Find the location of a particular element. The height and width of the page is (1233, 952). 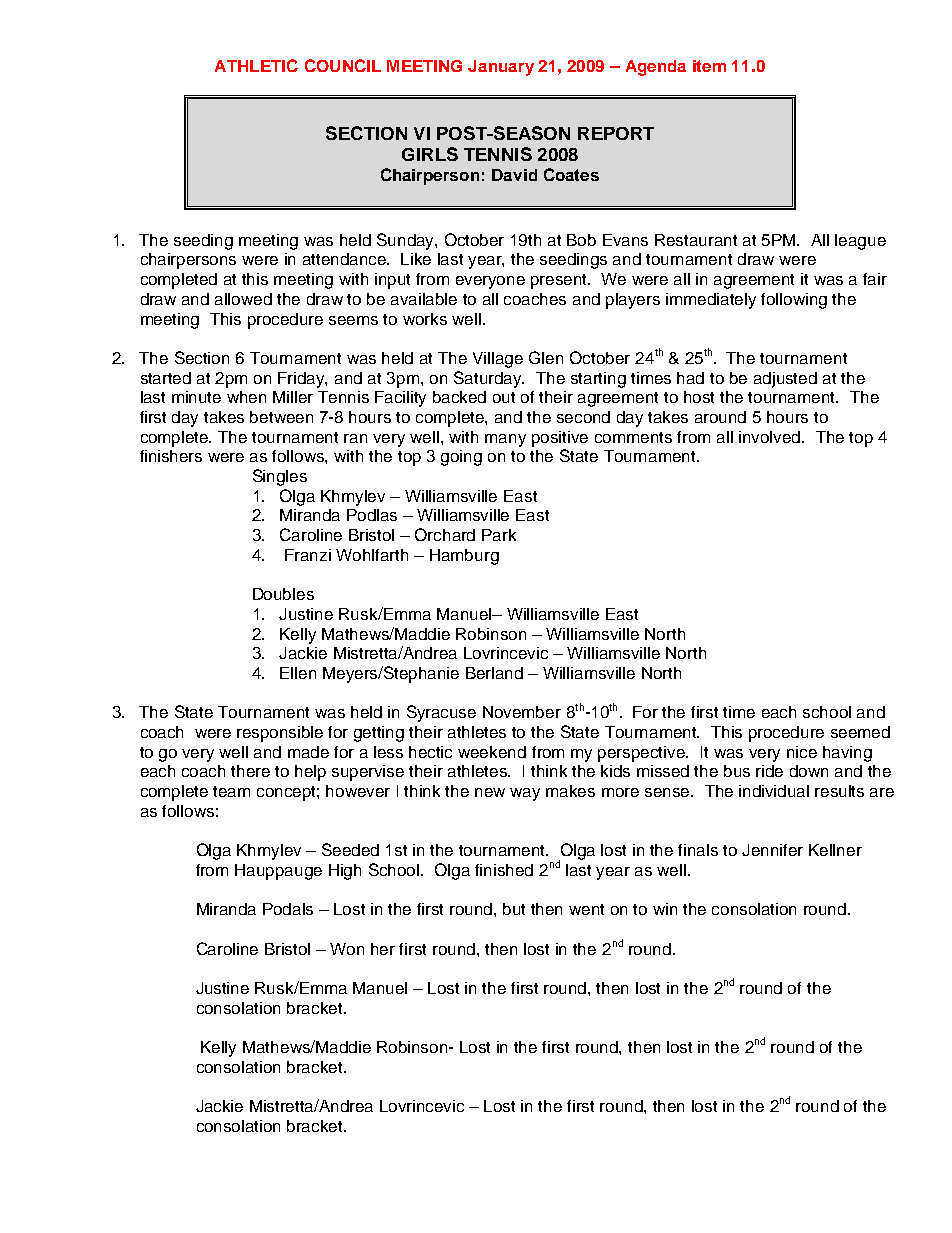

seemed is located at coordinates (860, 732).
